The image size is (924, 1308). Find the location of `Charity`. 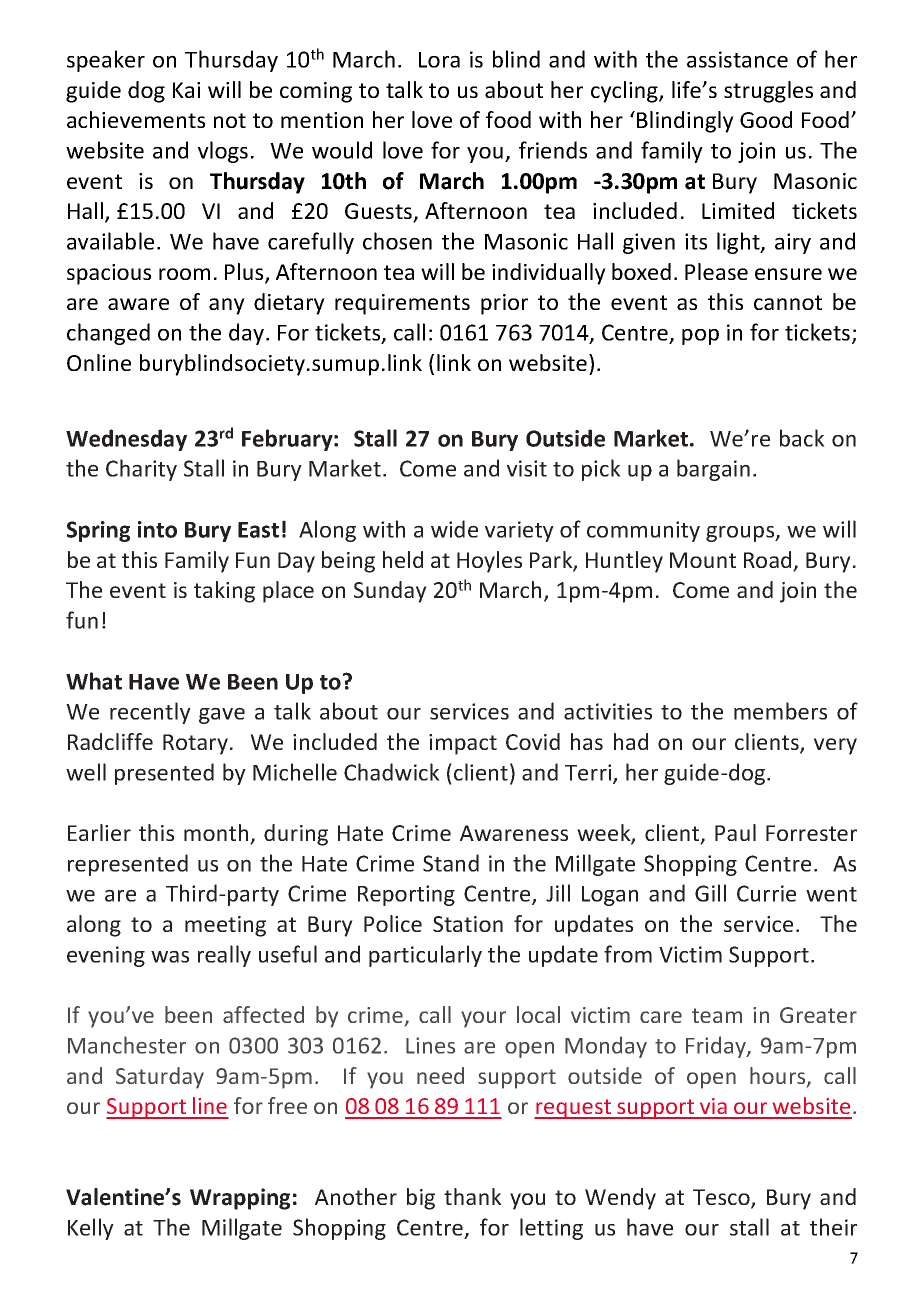

Charity is located at coordinates (141, 470).
